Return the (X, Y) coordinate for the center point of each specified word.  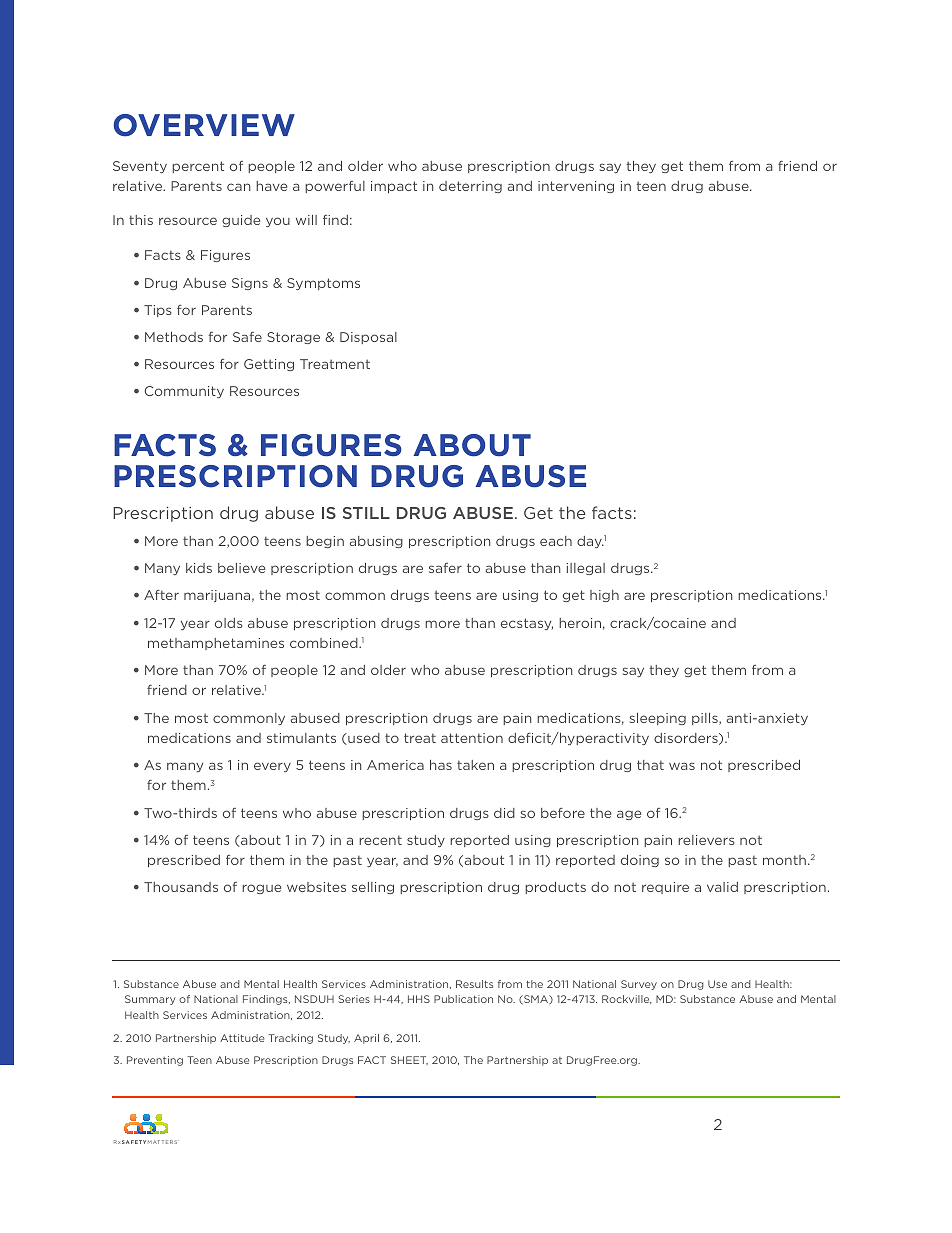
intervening (576, 187)
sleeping (658, 719)
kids (199, 568)
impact (394, 187)
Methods (174, 337)
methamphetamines (216, 644)
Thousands (181, 887)
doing (640, 861)
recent (380, 840)
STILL (366, 513)
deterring (470, 187)
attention (472, 738)
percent (198, 167)
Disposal (368, 338)
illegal (586, 569)
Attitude (242, 1038)
